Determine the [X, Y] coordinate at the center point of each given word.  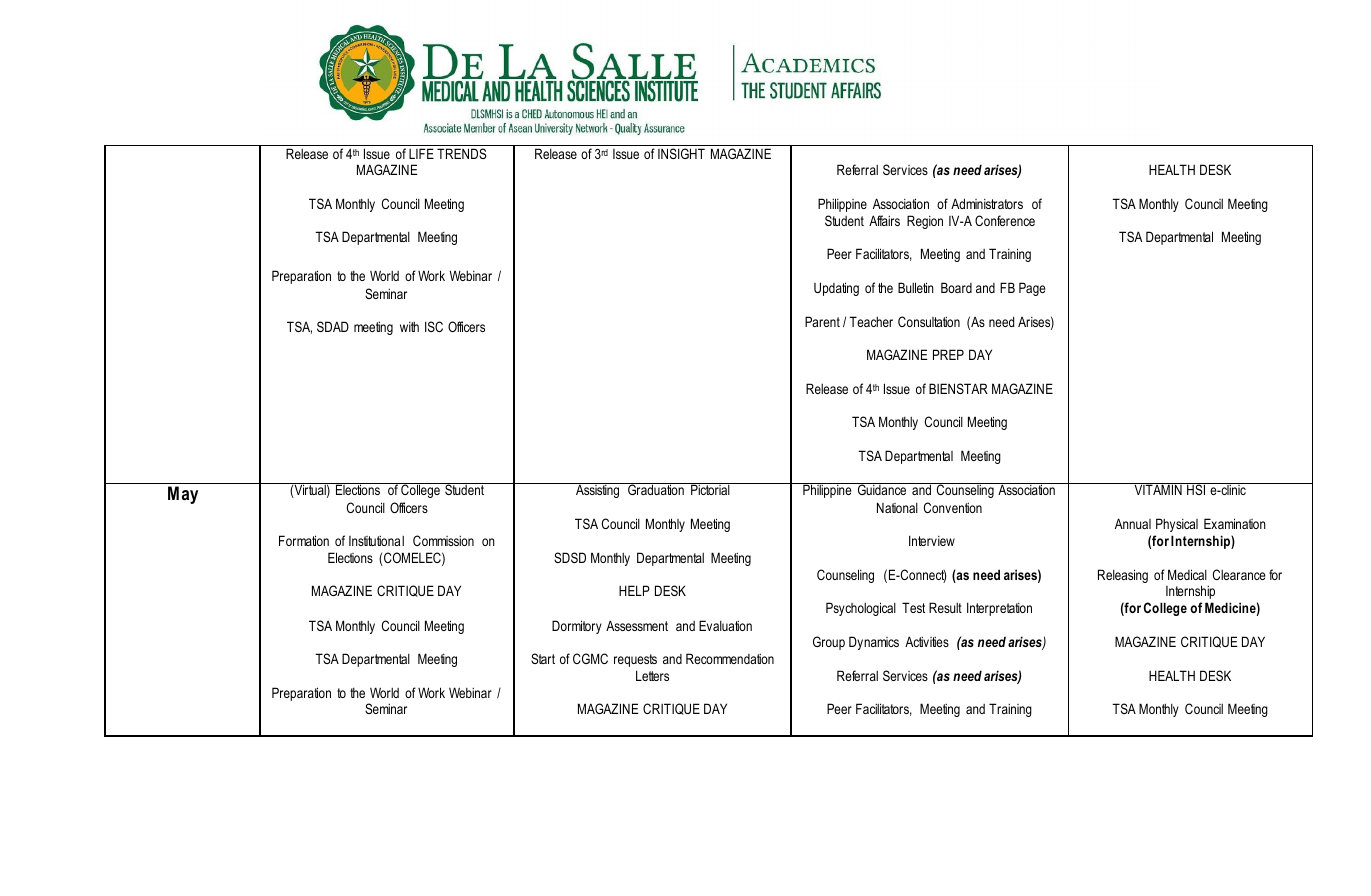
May [183, 495]
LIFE [421, 153]
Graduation [656, 489]
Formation [304, 540]
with [409, 327]
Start [543, 658]
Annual [1133, 523]
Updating [836, 289]
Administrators [987, 203]
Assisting [598, 490]
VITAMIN [1158, 489]
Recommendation [730, 658]
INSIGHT [681, 153]
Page [1032, 289]
